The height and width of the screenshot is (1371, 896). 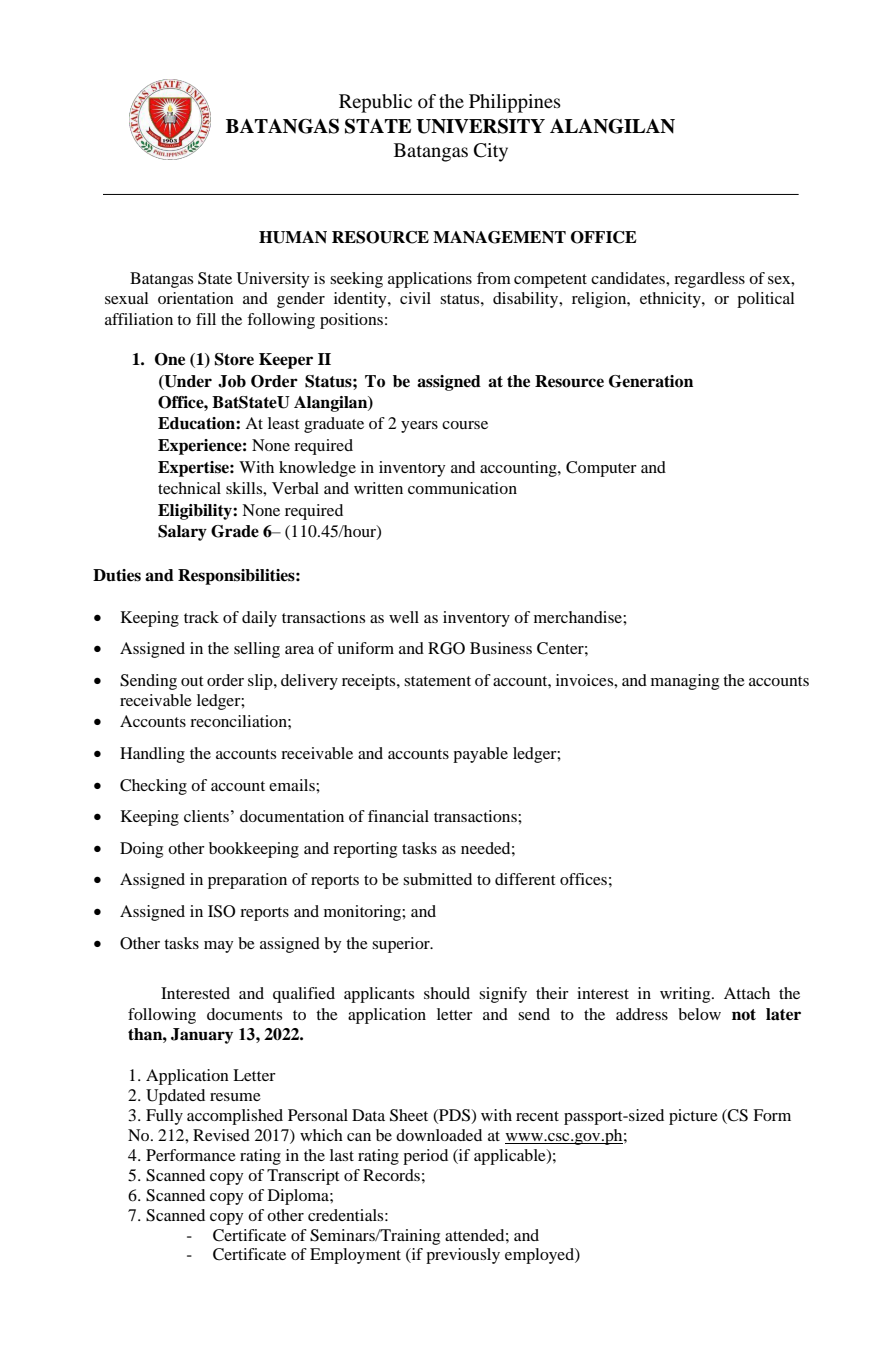 I want to click on technical, so click(x=189, y=488).
